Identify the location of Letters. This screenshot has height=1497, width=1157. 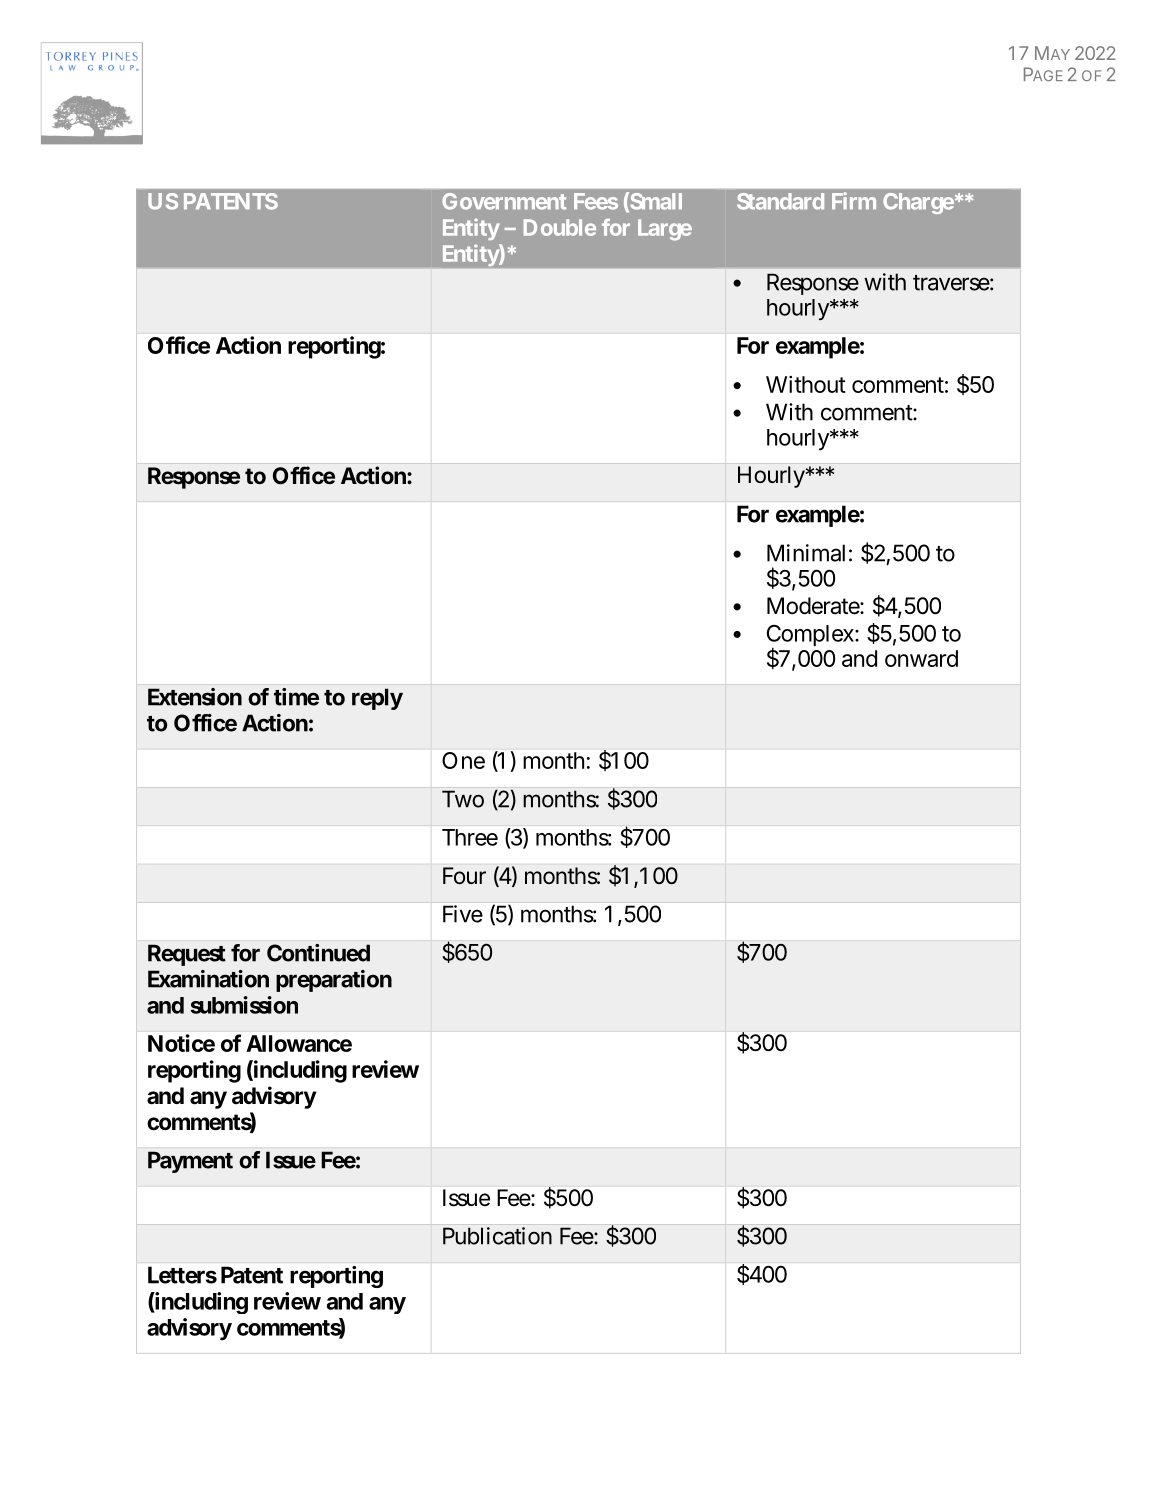
(182, 1275).
